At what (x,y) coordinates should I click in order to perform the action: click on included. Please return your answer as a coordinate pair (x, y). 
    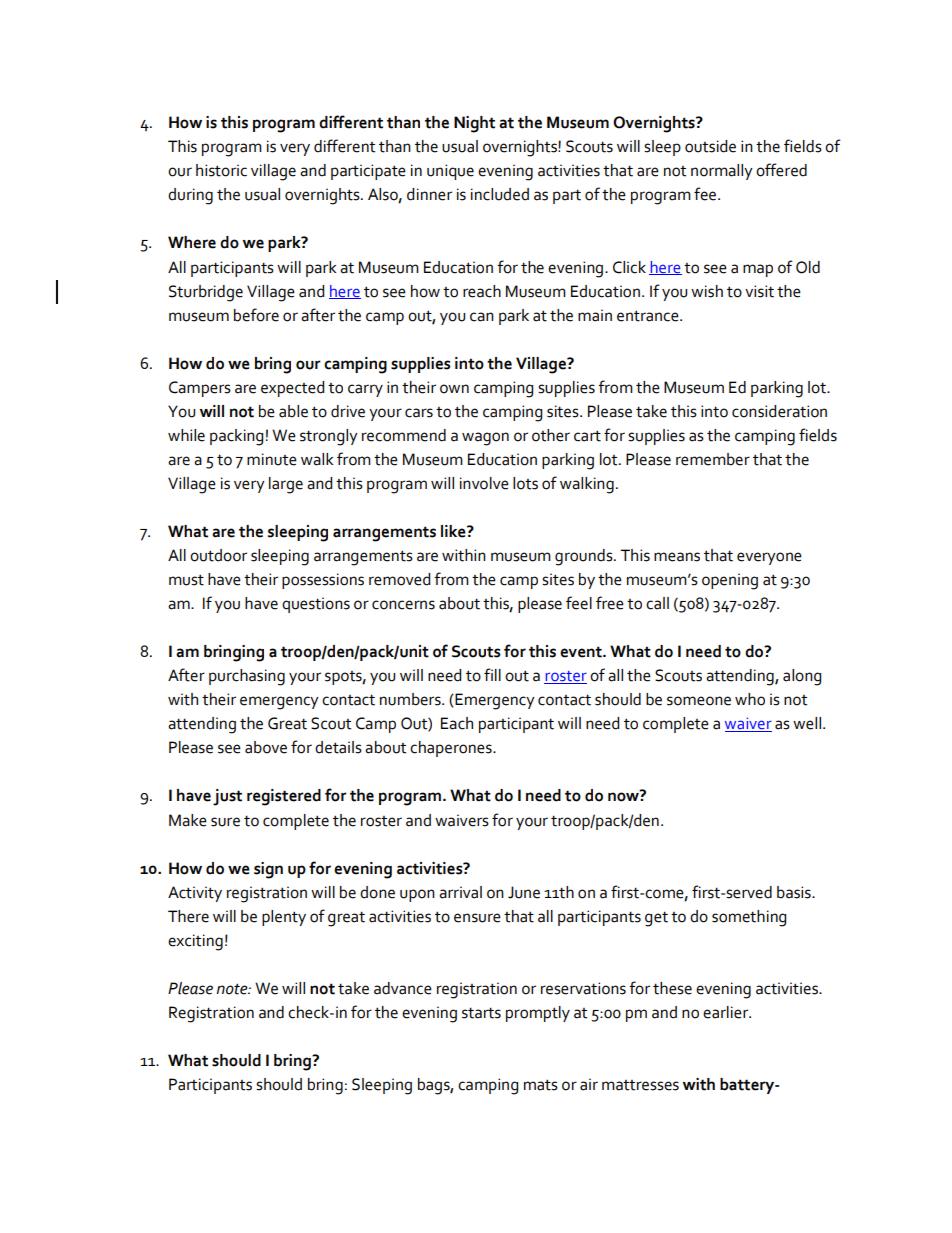
    Looking at the image, I should click on (500, 194).
